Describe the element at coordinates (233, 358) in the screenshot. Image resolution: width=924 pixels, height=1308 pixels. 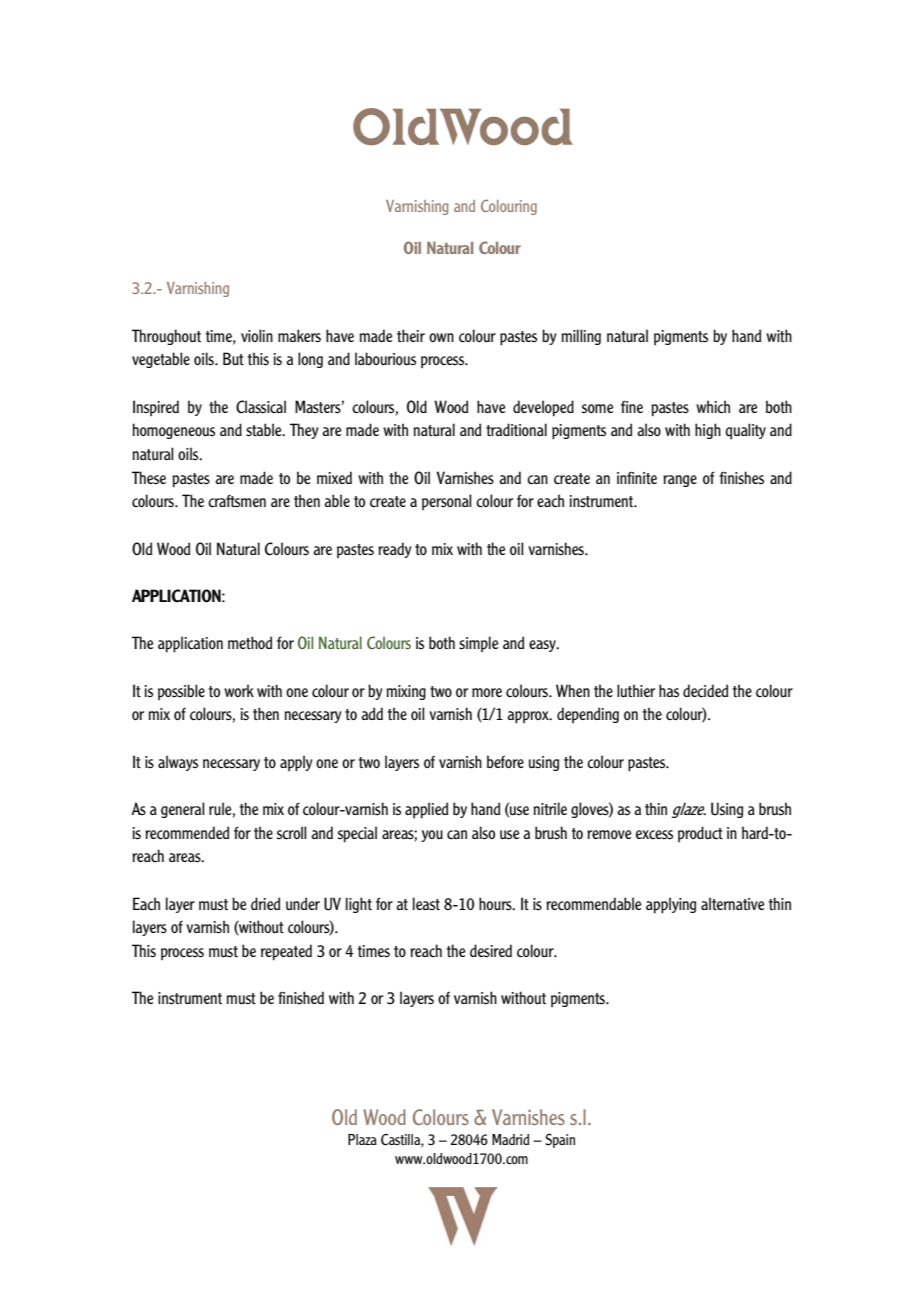
I see `But` at that location.
